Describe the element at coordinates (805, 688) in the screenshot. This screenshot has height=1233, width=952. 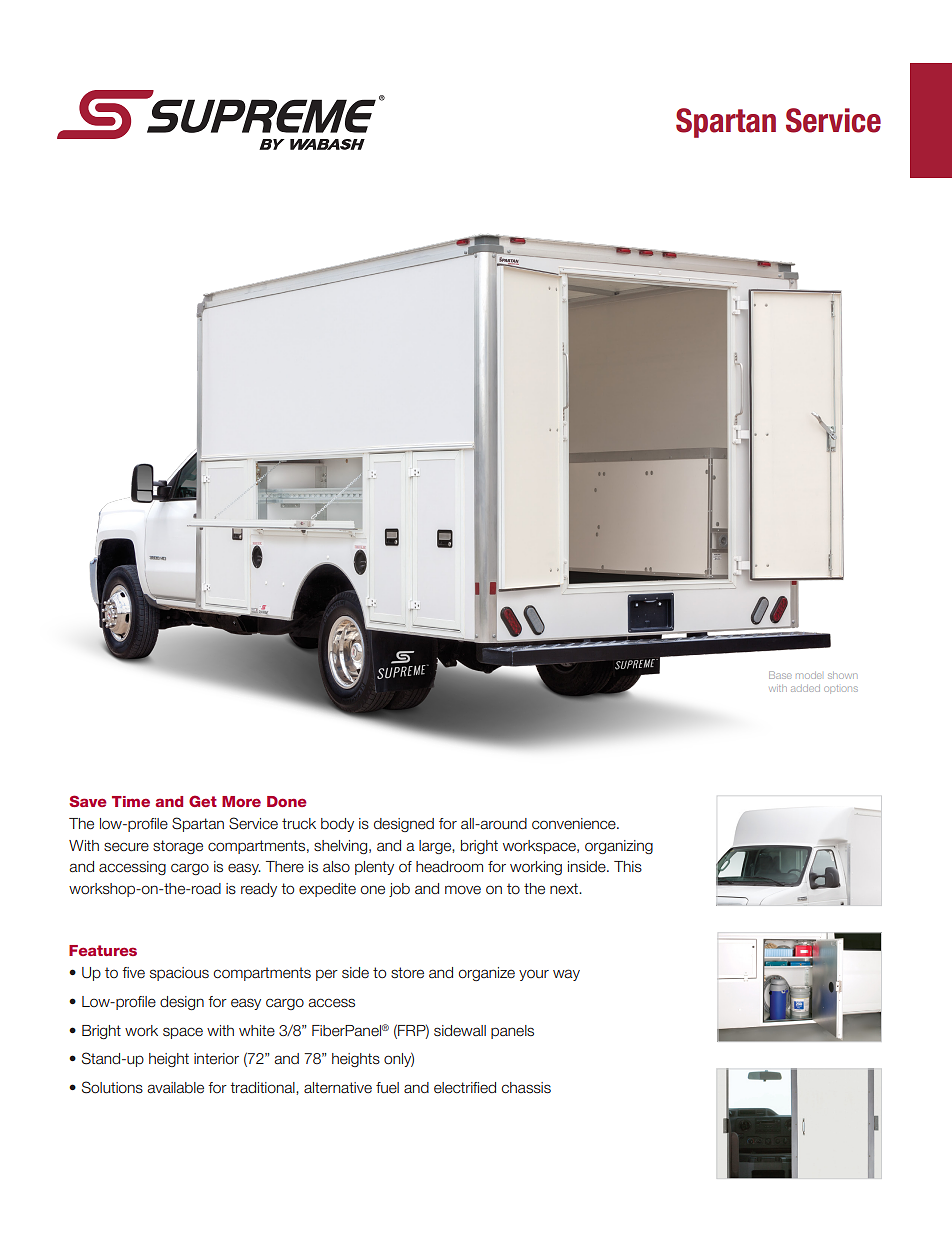
I see `added` at that location.
